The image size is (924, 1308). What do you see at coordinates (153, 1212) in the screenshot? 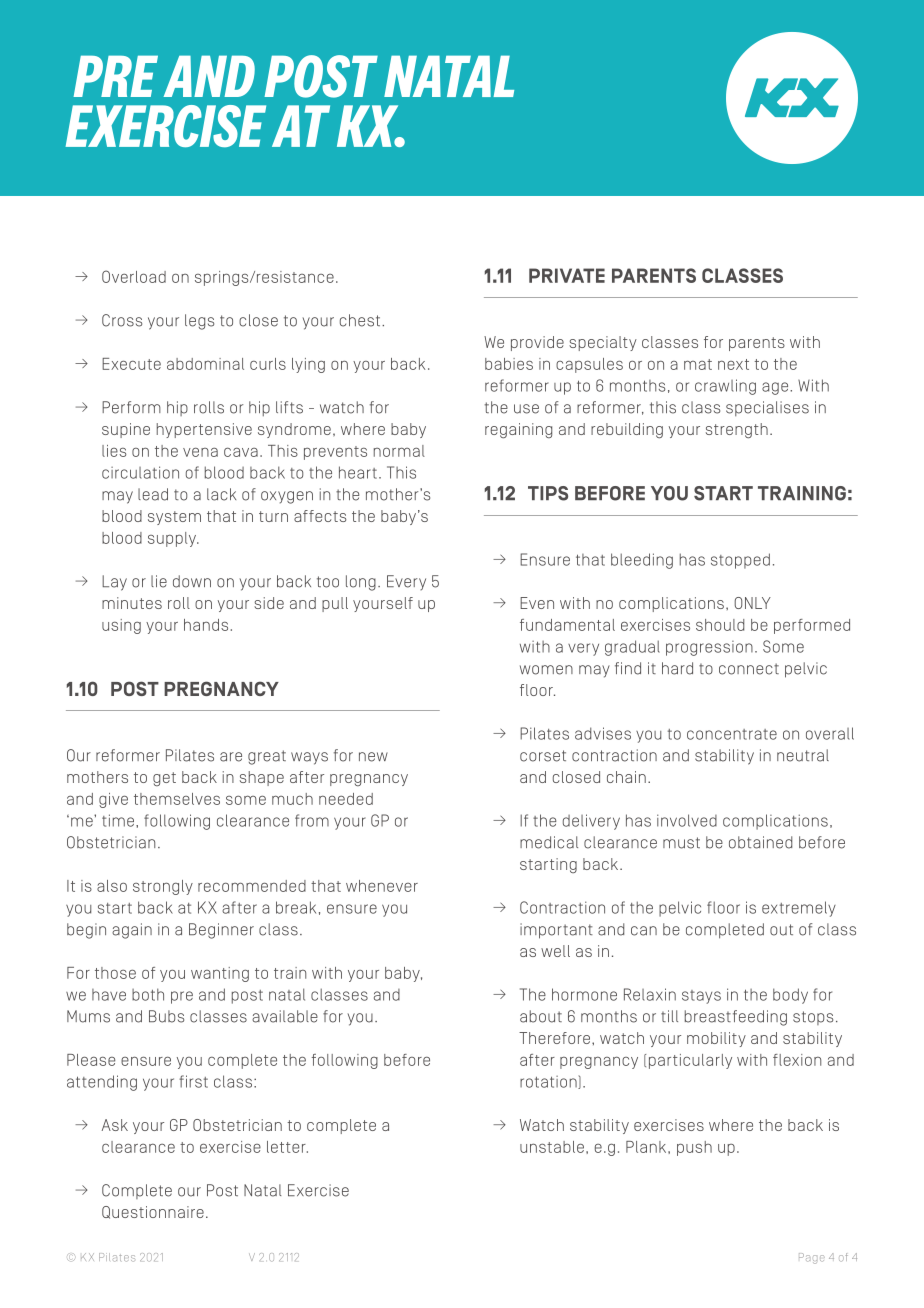
I see `Questionnaire` at bounding box center [153, 1212].
